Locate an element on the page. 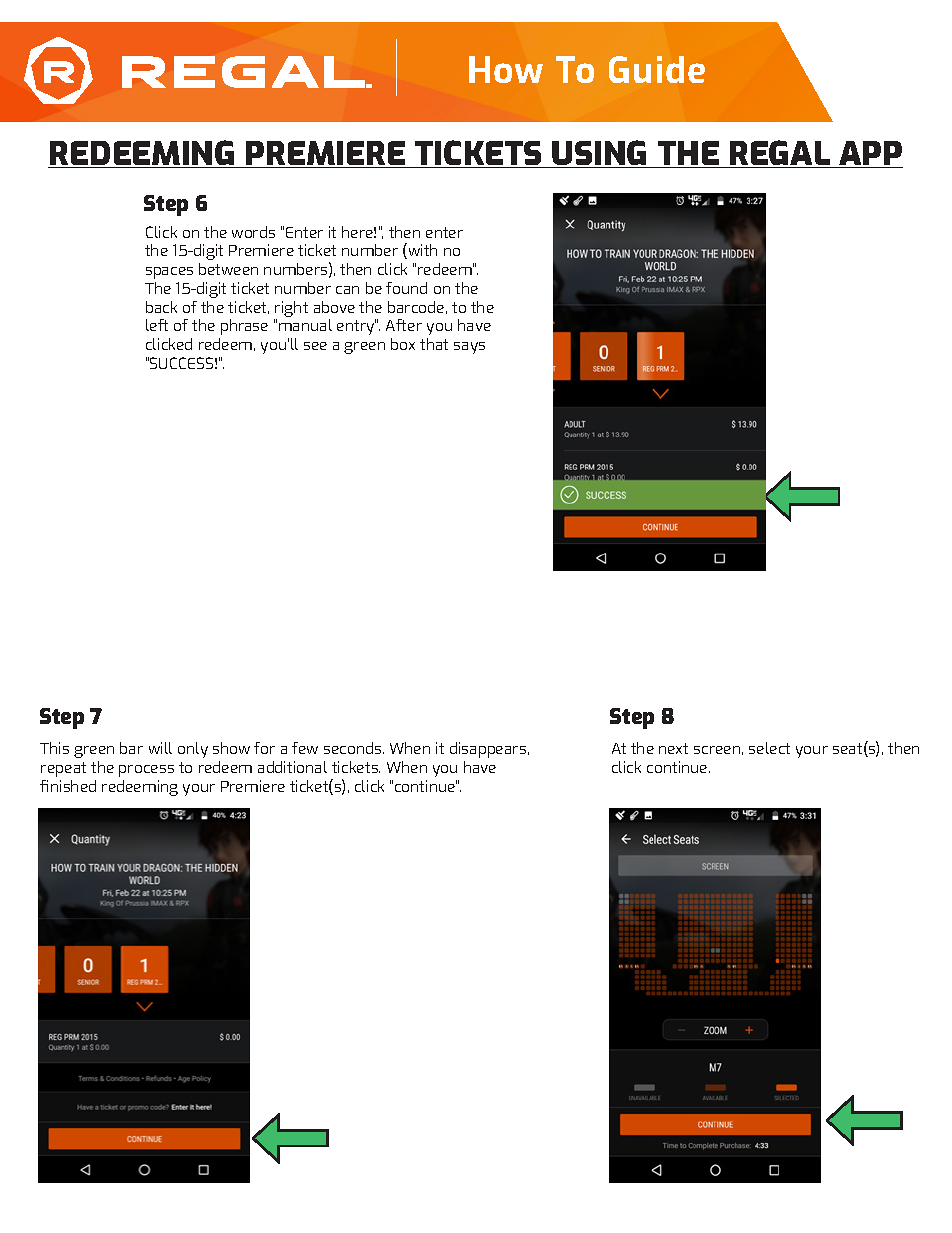 This page has width=952, height=1233. will is located at coordinates (160, 748).
